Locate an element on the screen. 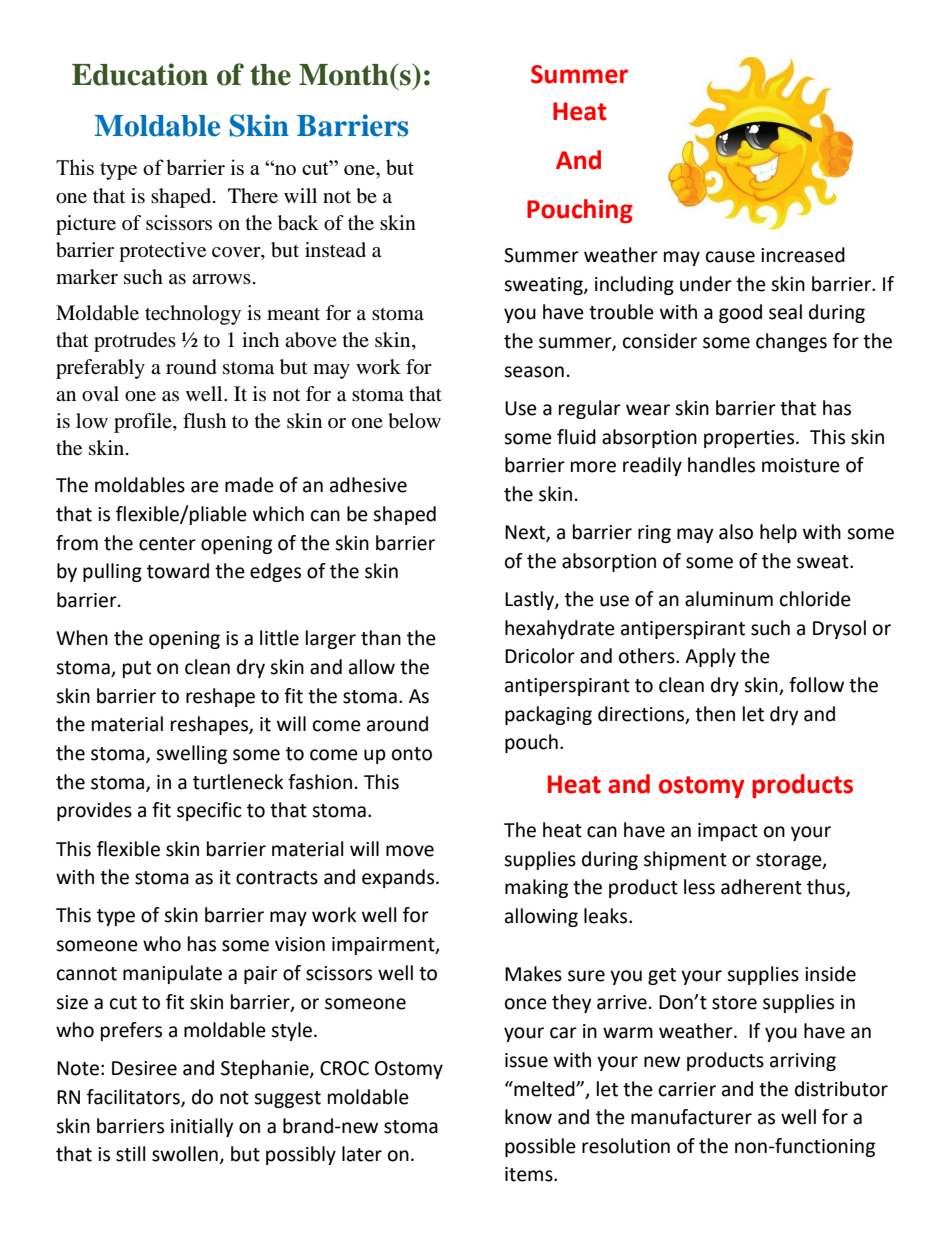 This screenshot has width=952, height=1233. know is located at coordinates (528, 1117).
